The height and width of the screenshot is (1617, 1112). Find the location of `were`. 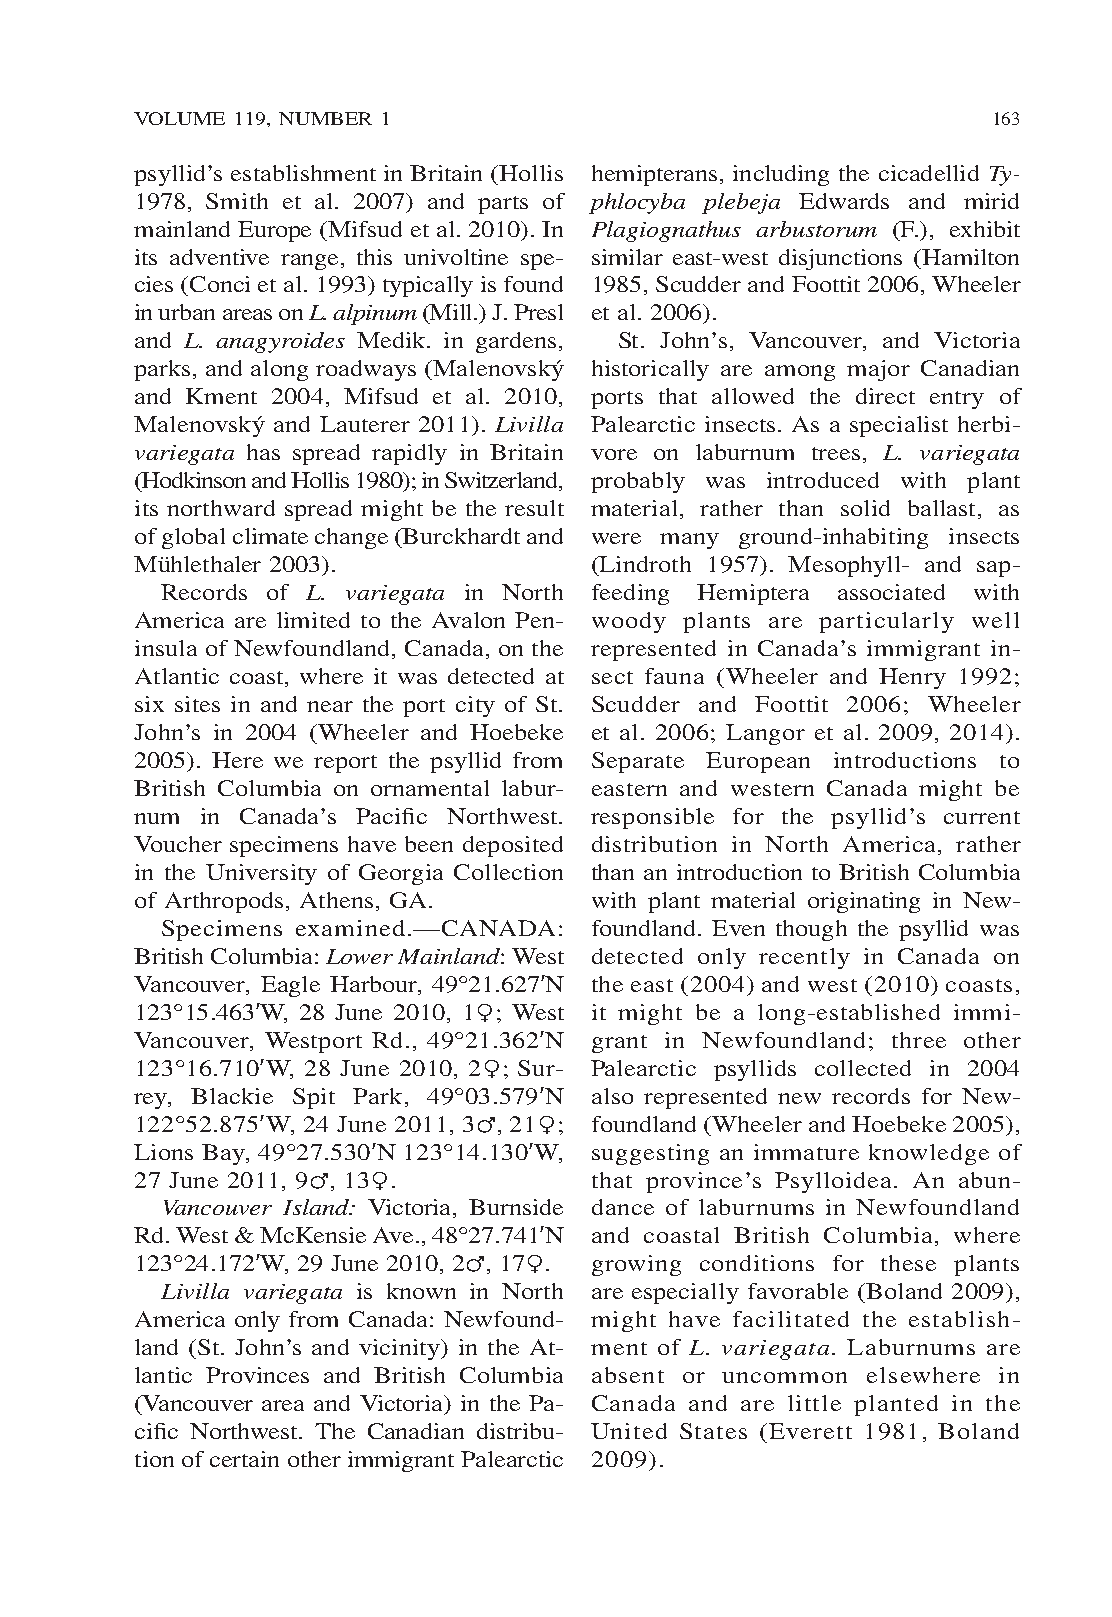

were is located at coordinates (616, 538).
